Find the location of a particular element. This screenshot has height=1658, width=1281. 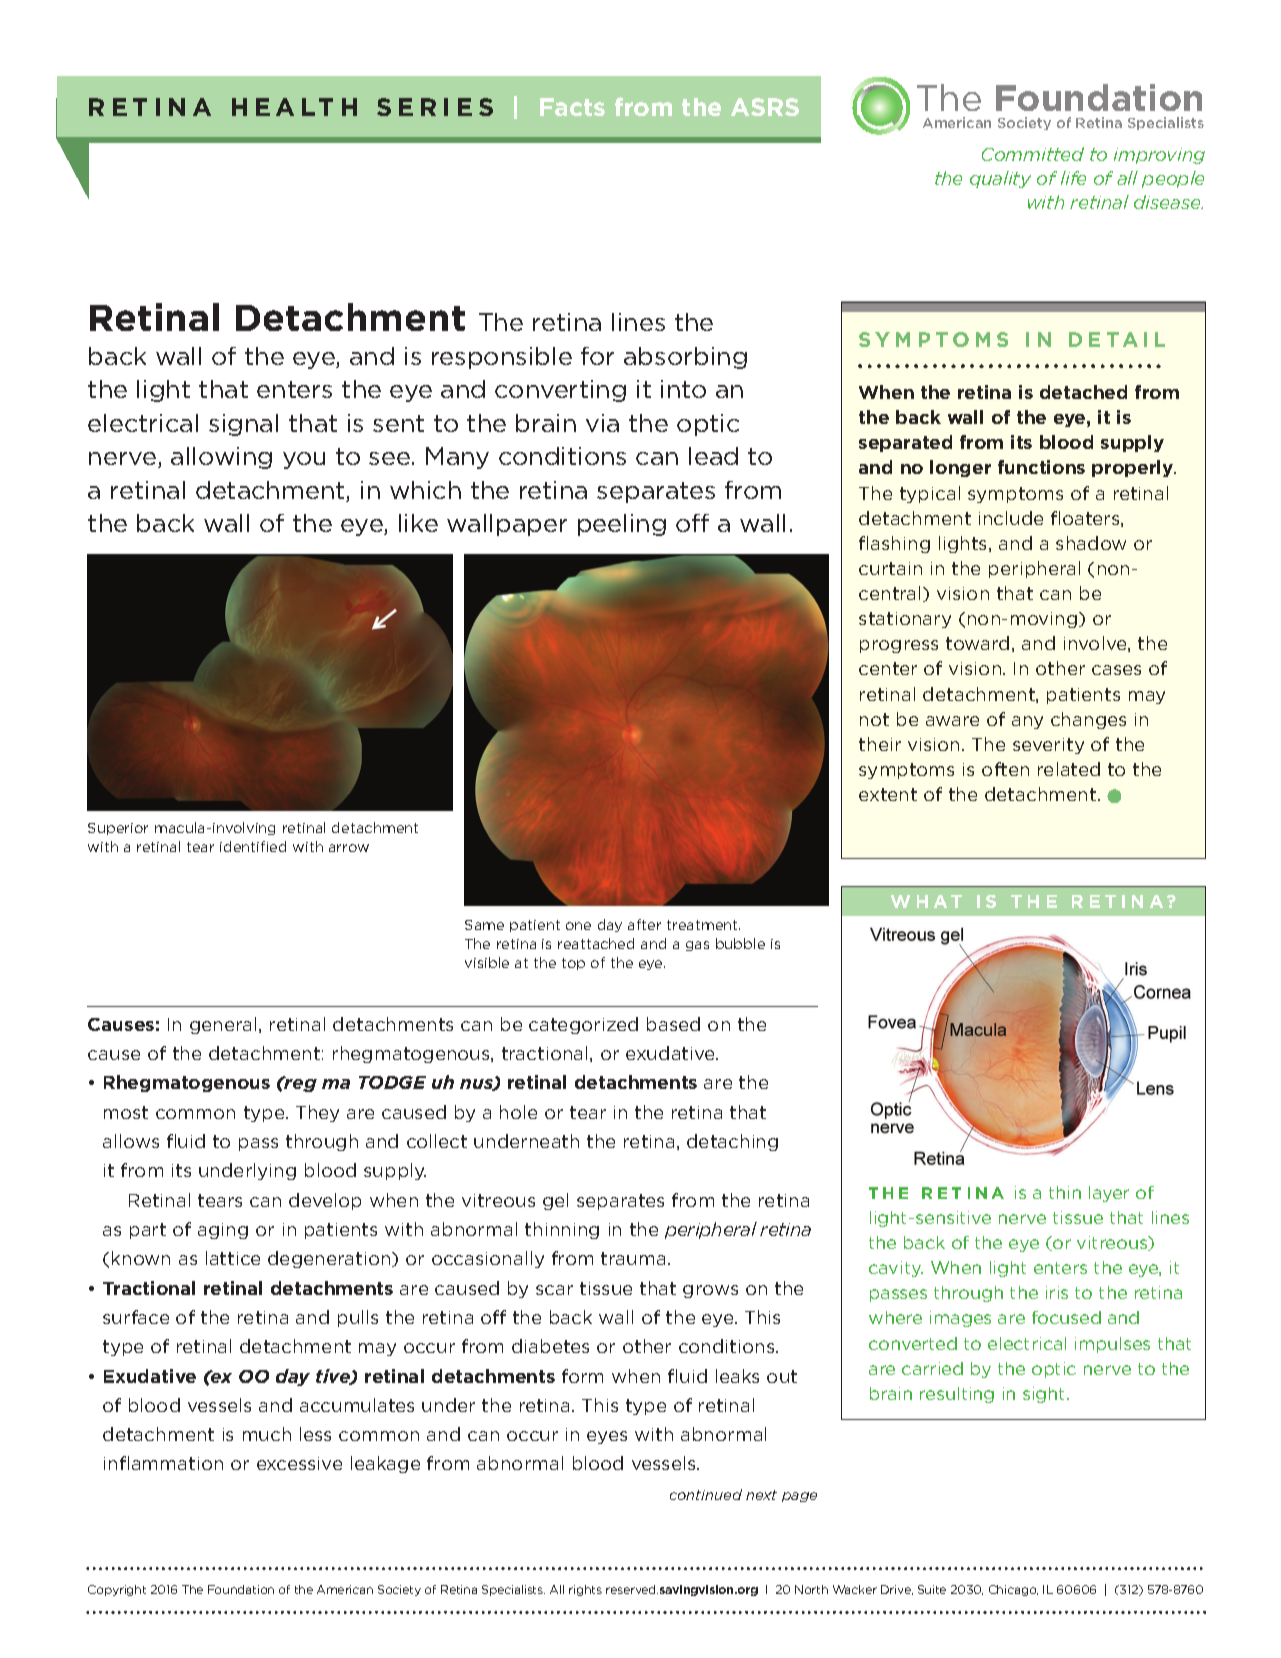

identified is located at coordinates (253, 846).
